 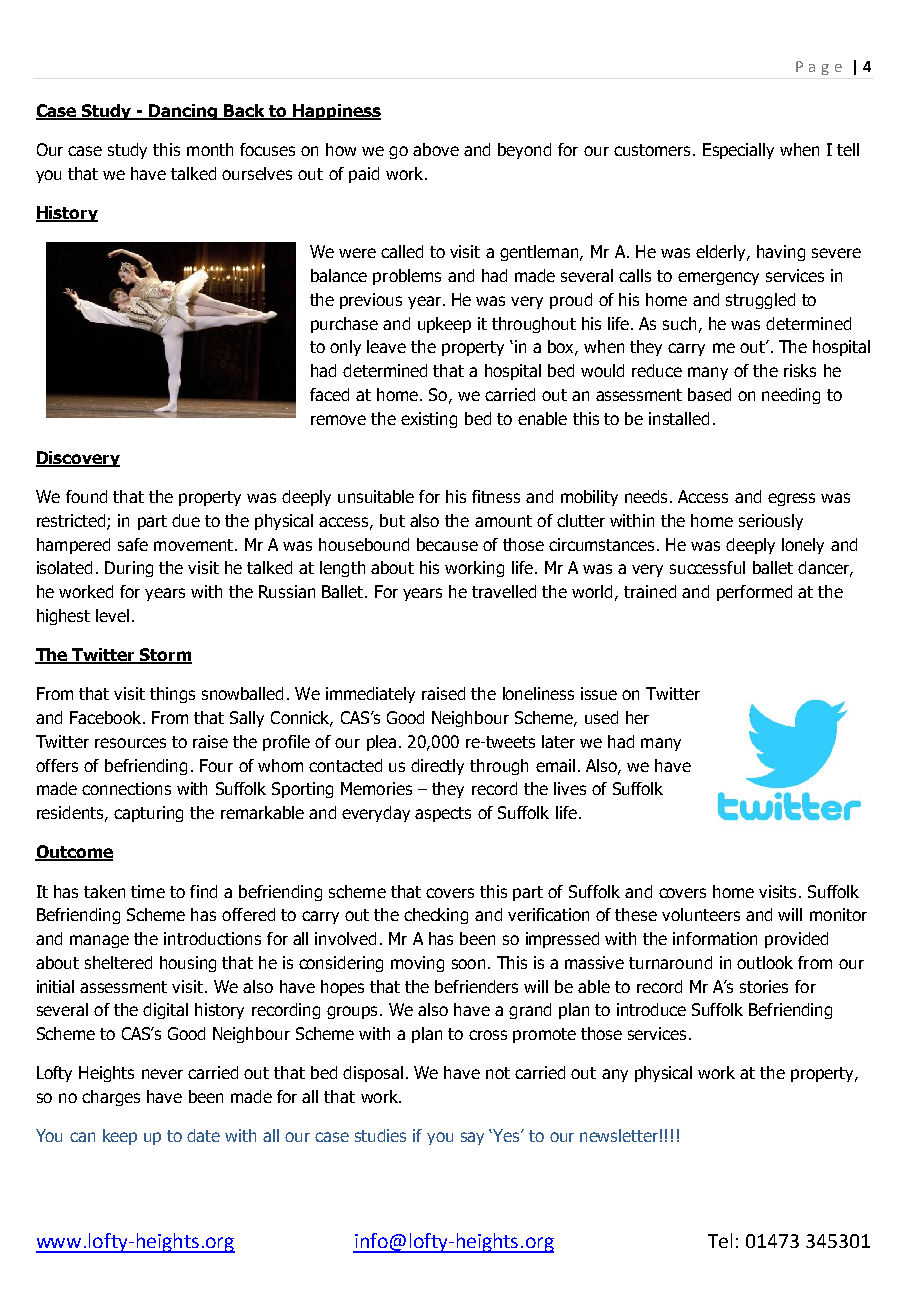 I want to click on fitness, so click(x=496, y=496).
